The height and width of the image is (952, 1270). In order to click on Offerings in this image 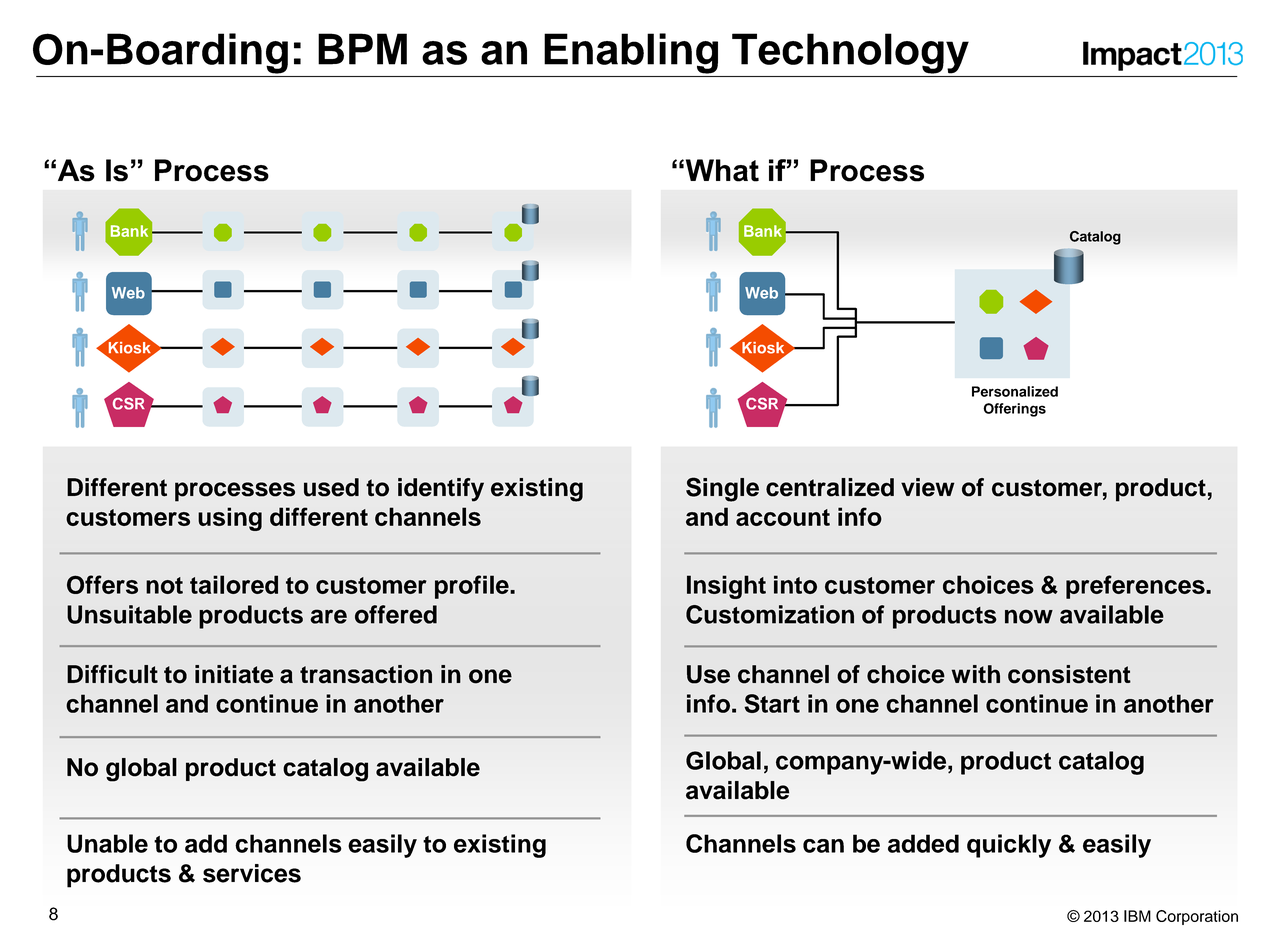, I will do `click(1014, 410)`.
